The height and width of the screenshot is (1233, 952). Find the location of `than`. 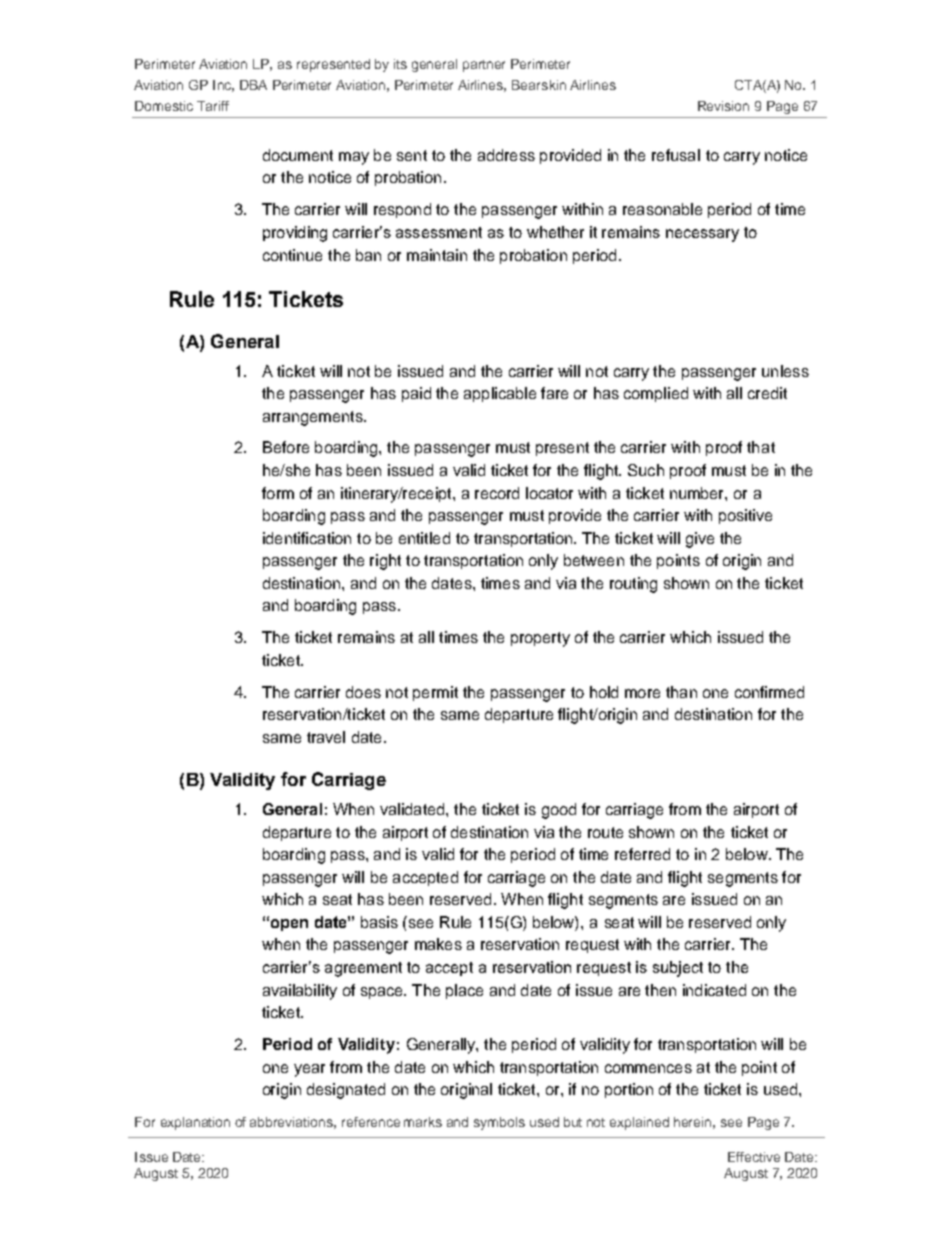

than is located at coordinates (681, 692).
